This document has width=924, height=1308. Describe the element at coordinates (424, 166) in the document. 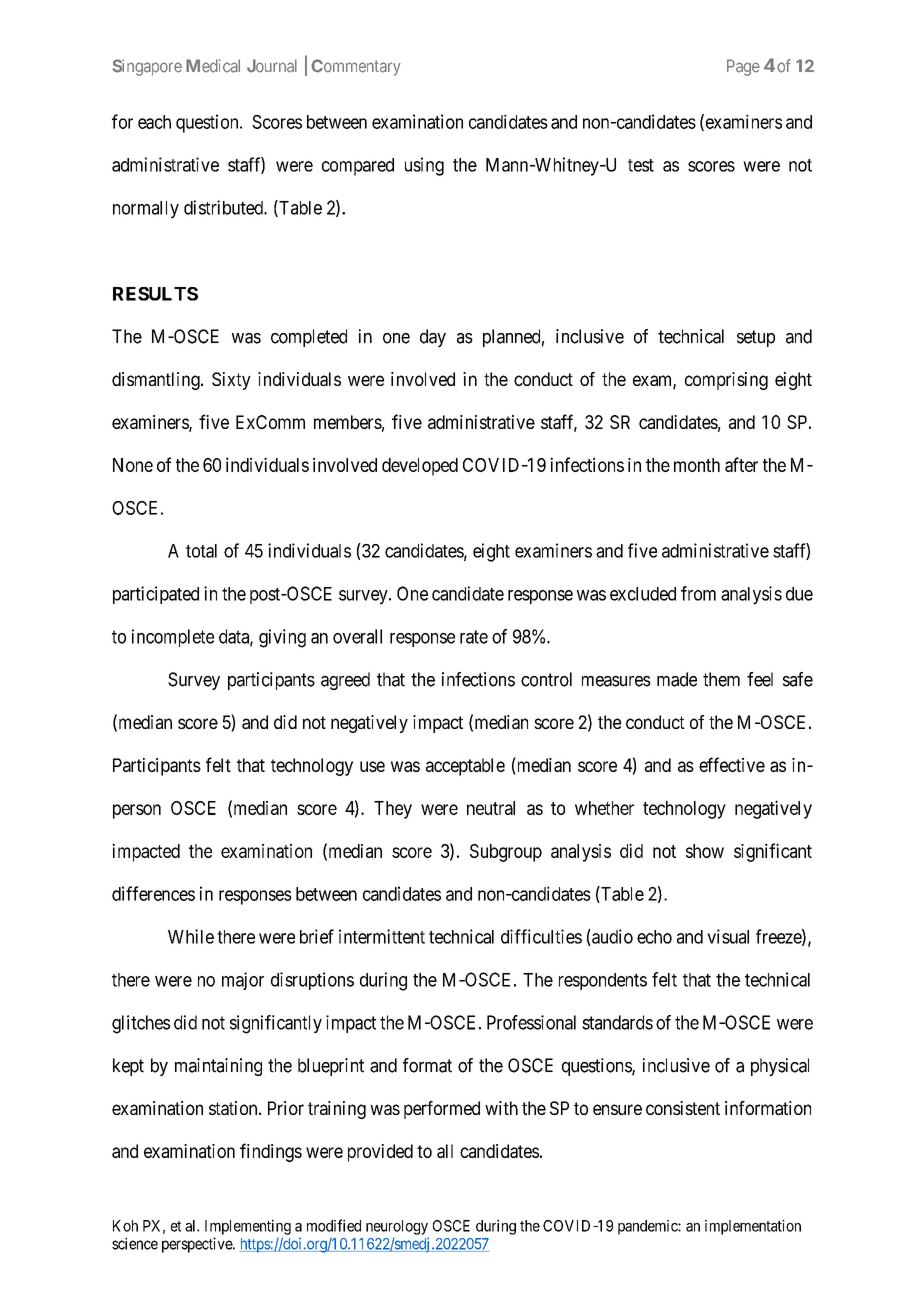

I see `using` at that location.
